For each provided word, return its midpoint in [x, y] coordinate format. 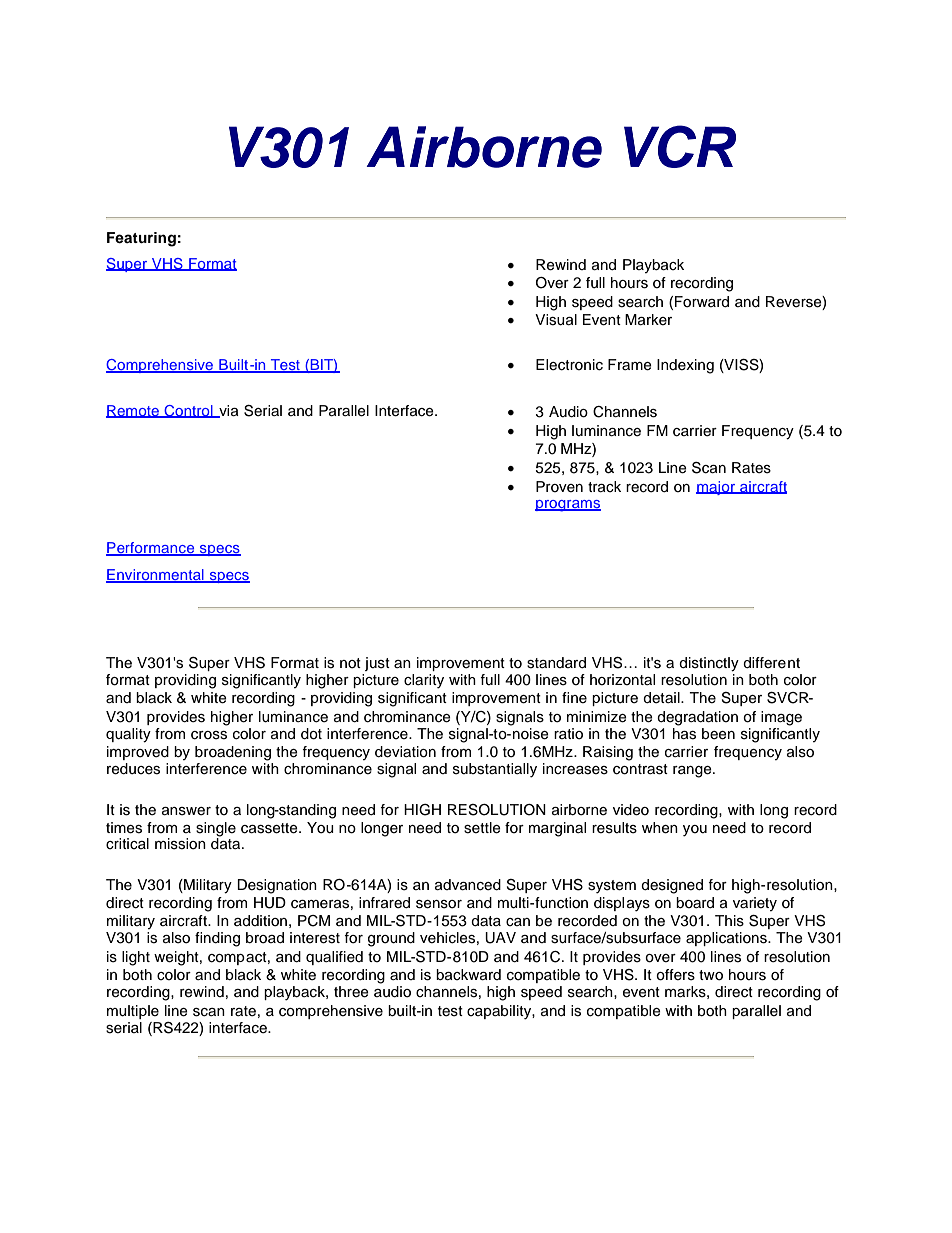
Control [188, 411]
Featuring [141, 239]
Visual [556, 320]
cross [209, 735]
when [660, 828]
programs [568, 506]
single [216, 829]
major [717, 488]
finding [217, 939]
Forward [702, 302]
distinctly [709, 664]
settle [482, 828]
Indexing [685, 366]
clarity [424, 681]
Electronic [569, 365]
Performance [151, 549]
